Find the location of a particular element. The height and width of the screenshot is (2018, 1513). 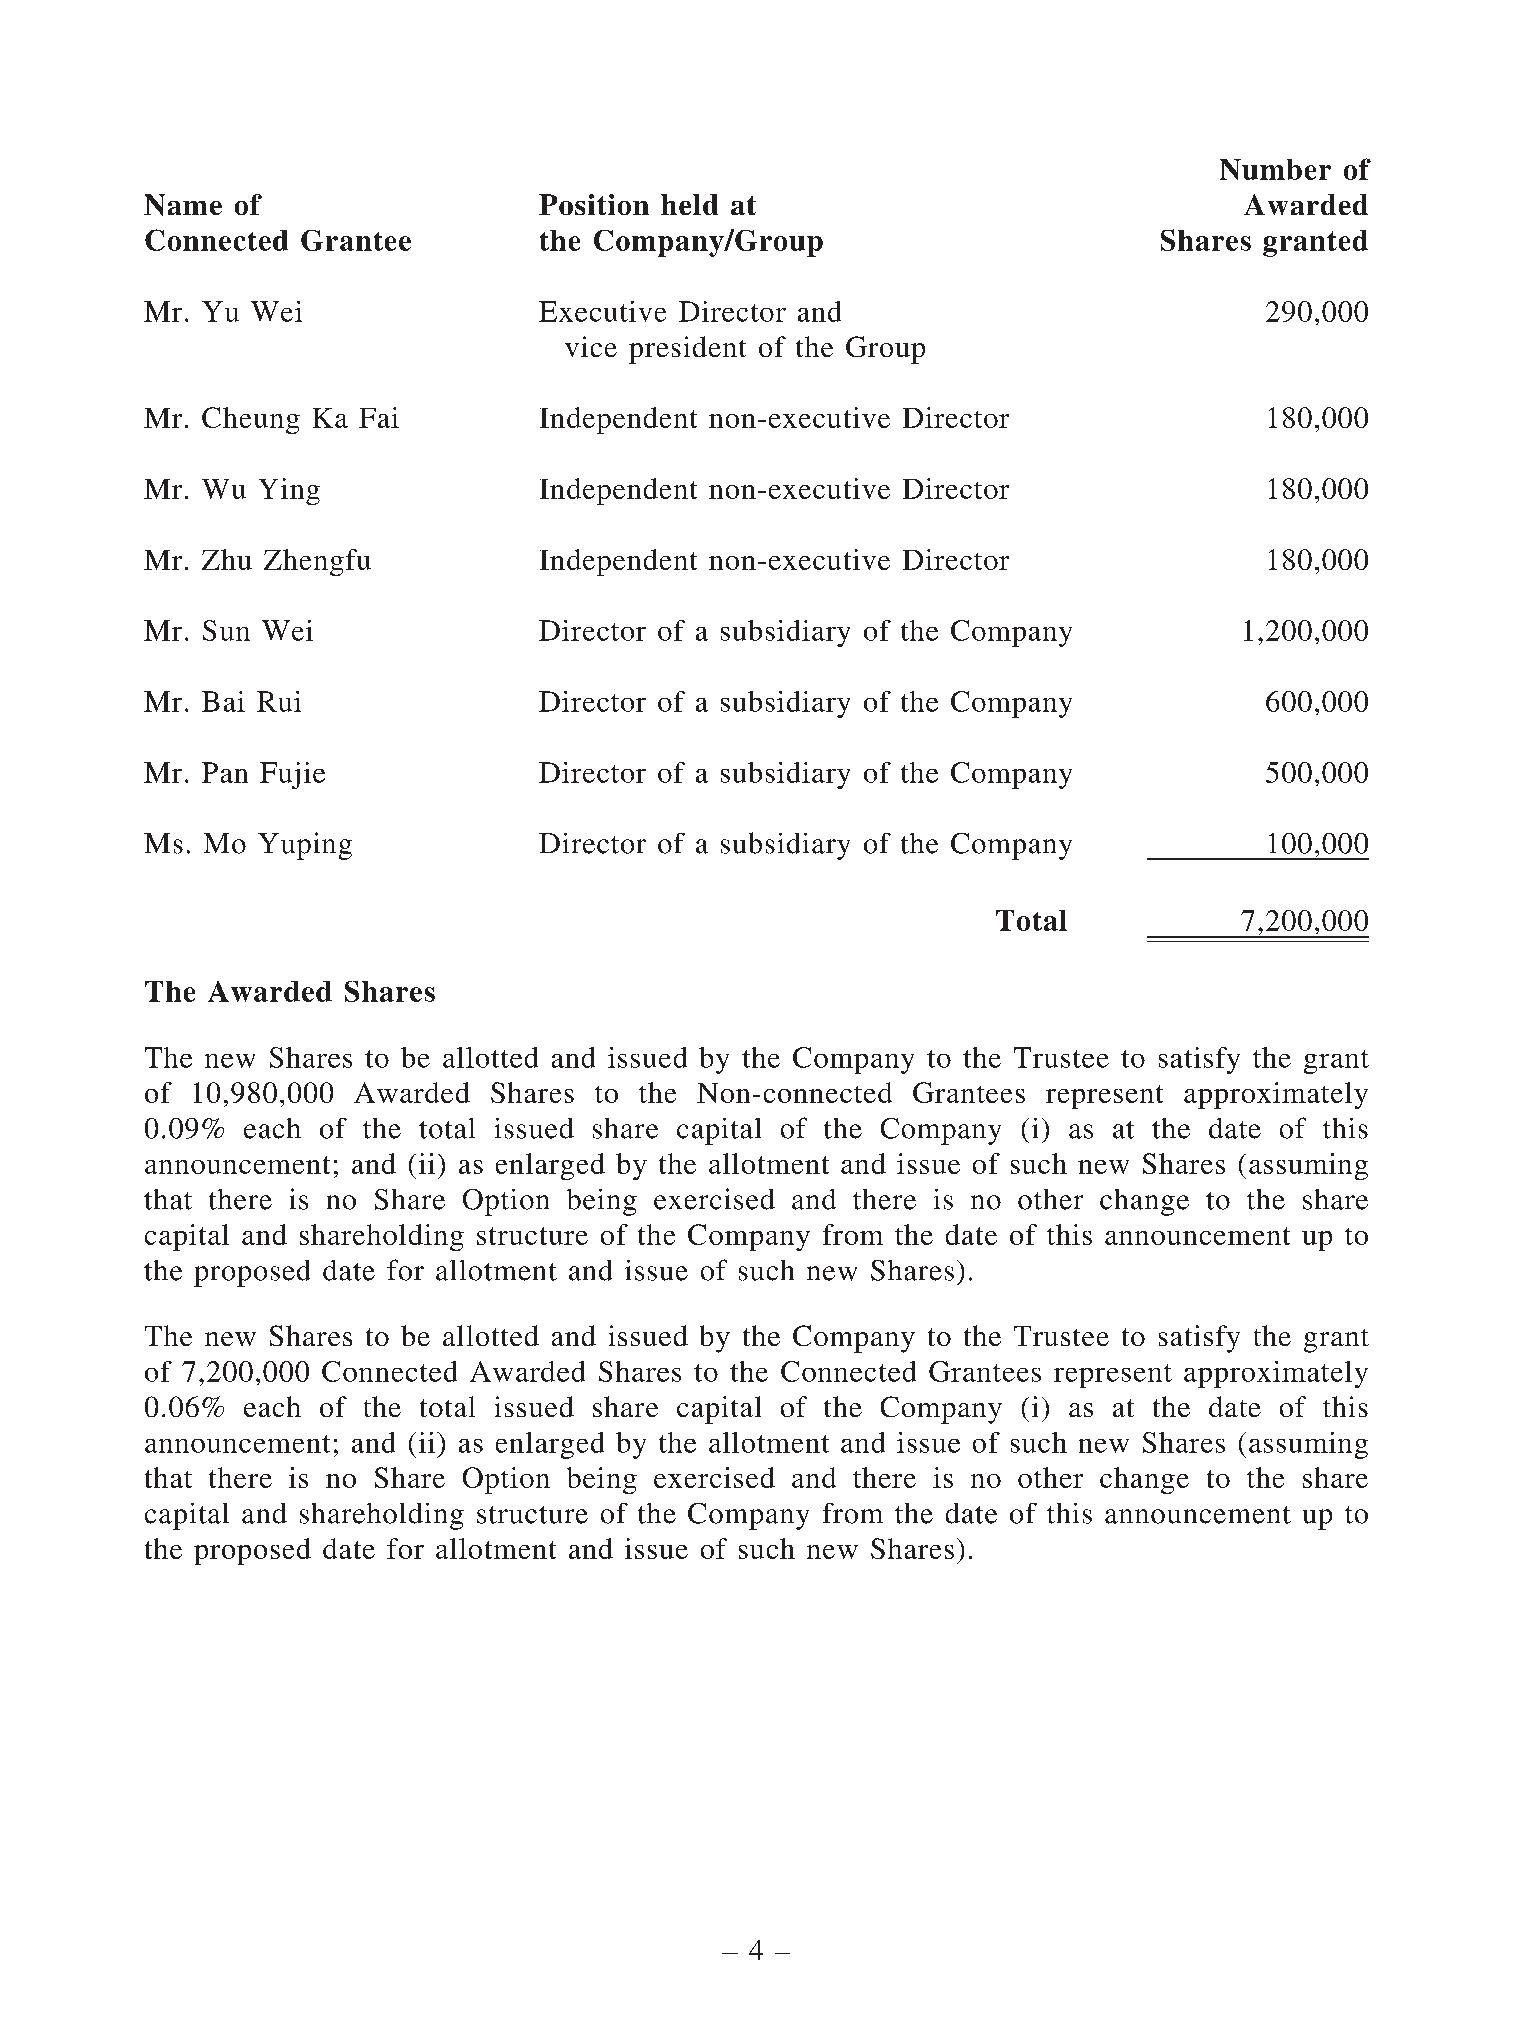

Bai is located at coordinates (223, 701).
